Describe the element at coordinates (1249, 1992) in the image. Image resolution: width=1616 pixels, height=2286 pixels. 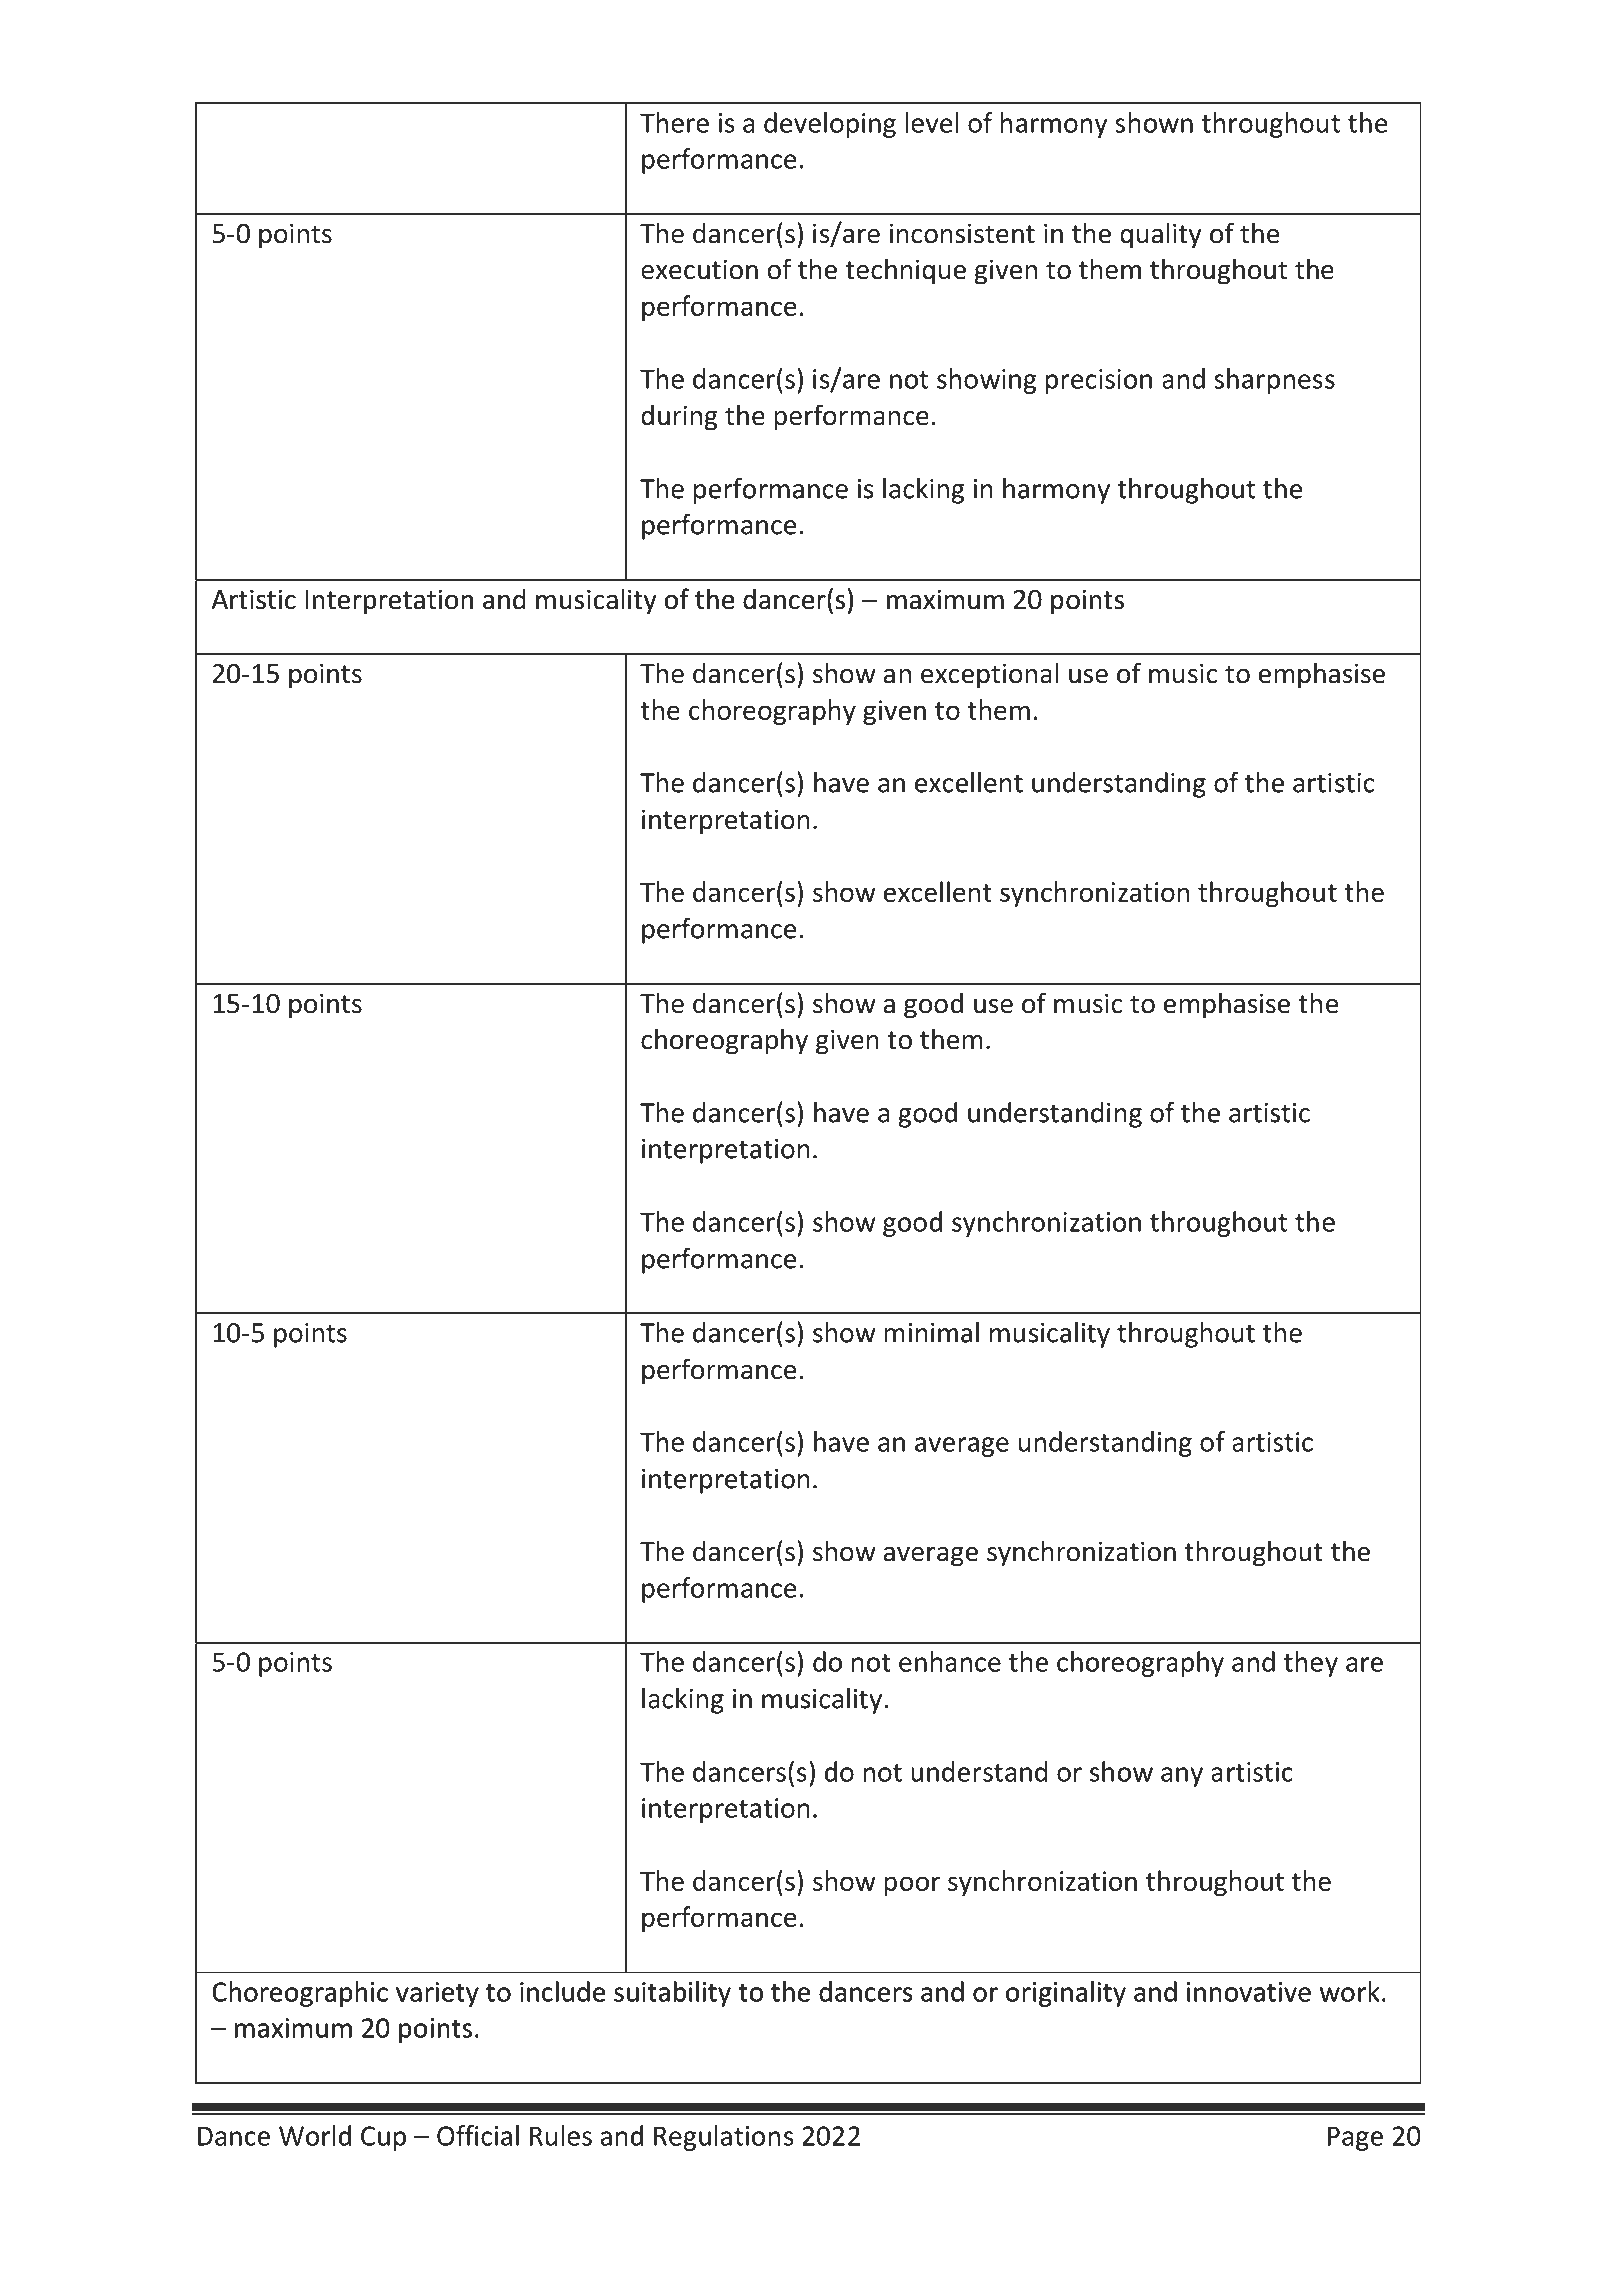
I see `innovative` at that location.
